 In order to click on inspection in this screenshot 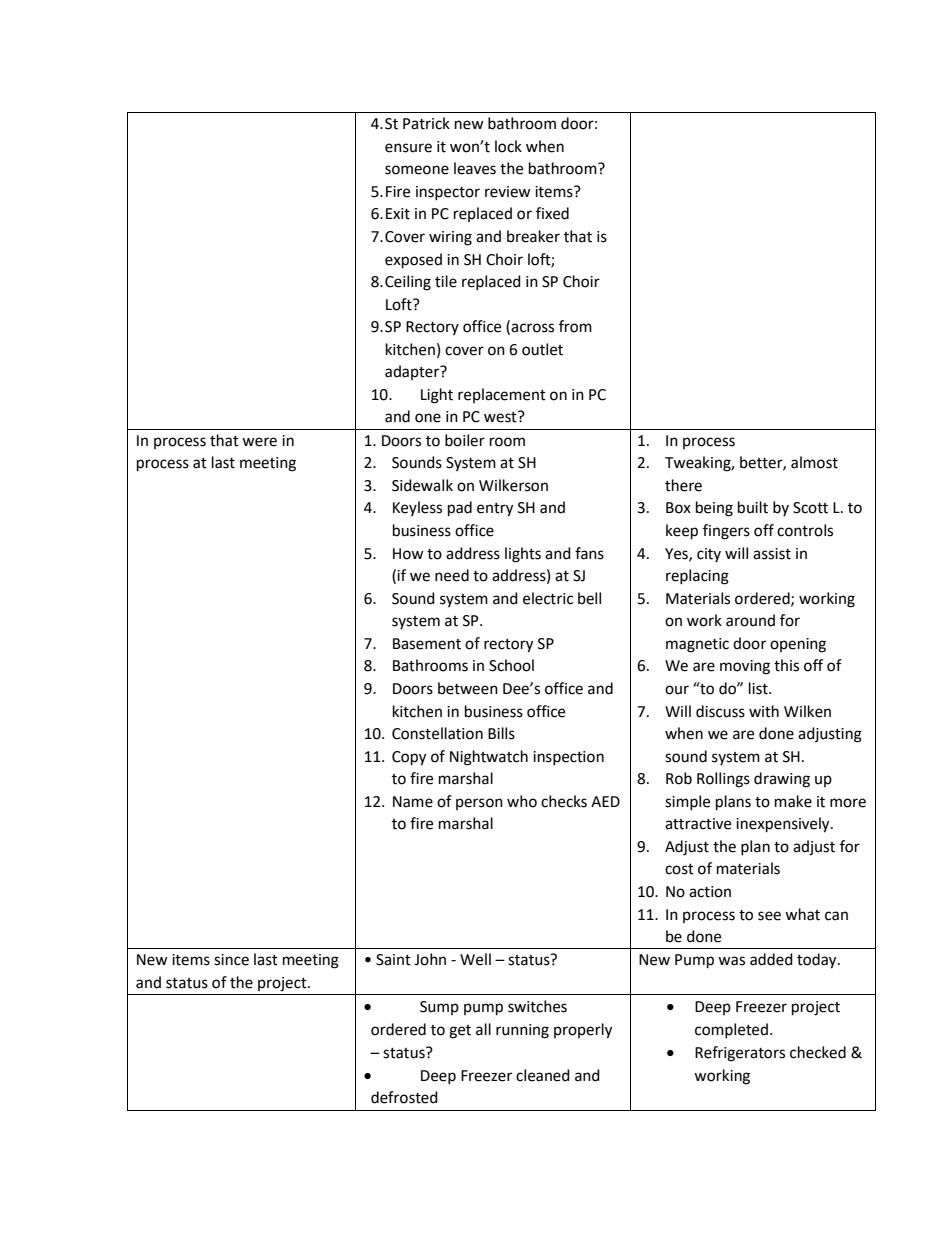, I will do `click(568, 758)`.
